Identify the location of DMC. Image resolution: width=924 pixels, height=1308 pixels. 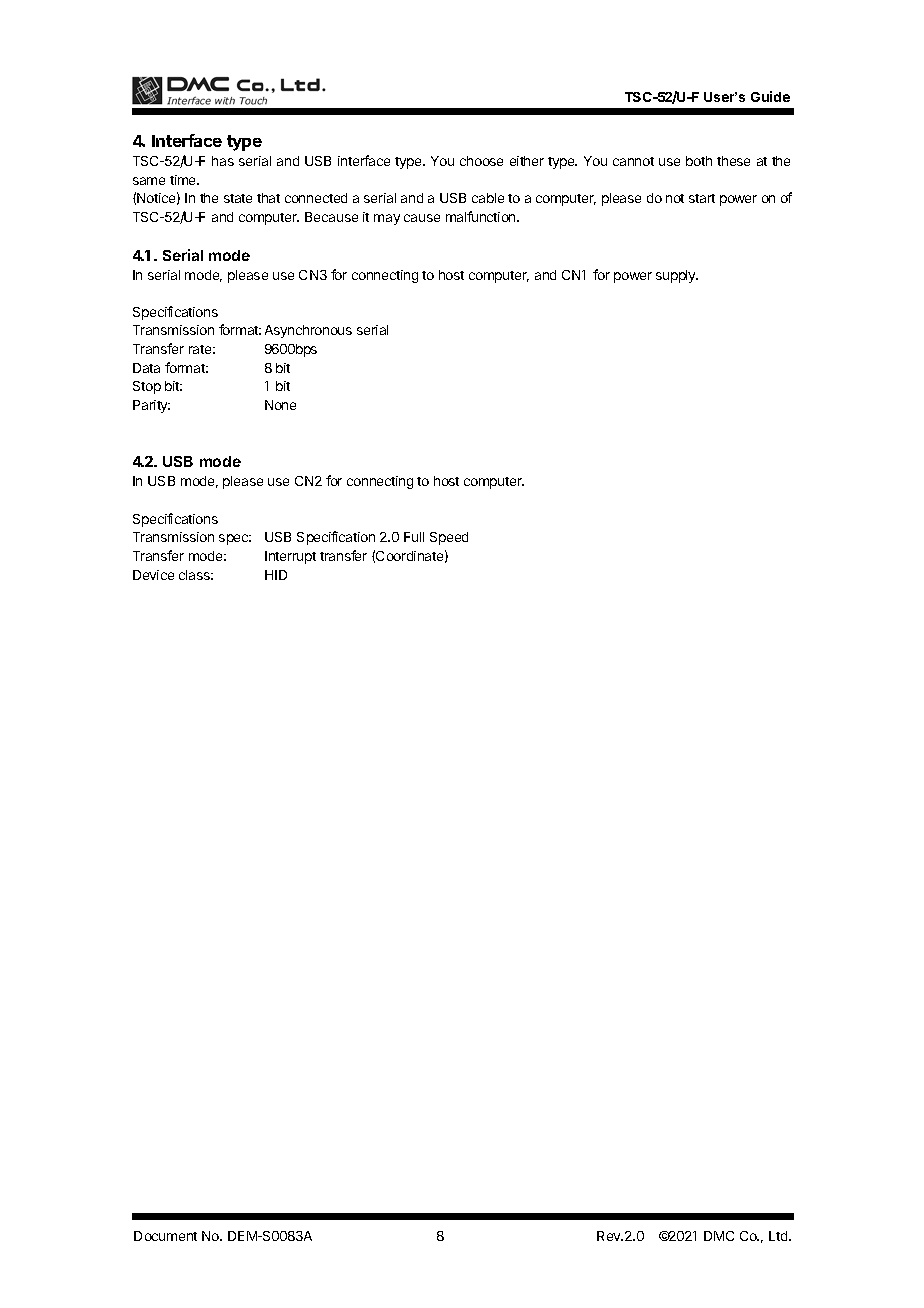
(719, 1236).
